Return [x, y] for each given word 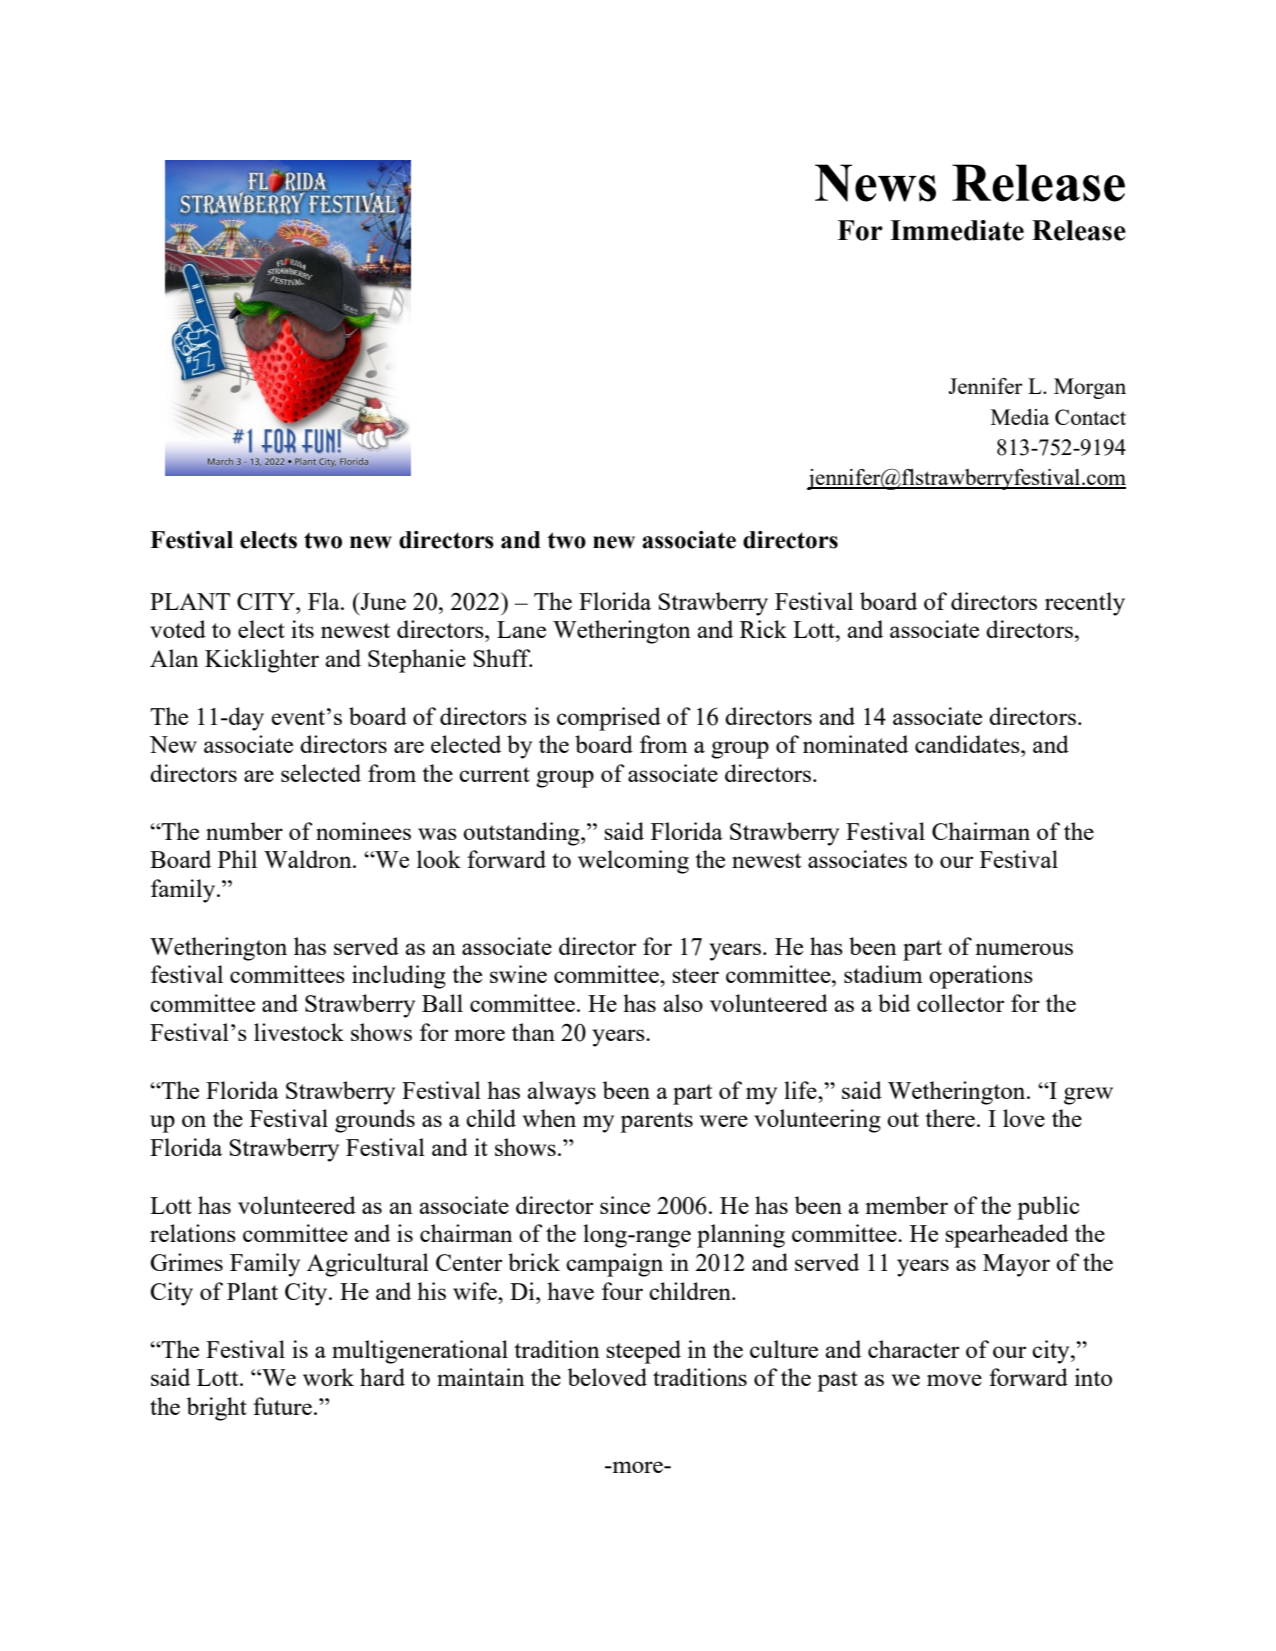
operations [981, 977]
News [875, 183]
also [683, 1003]
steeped [643, 1352]
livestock [299, 1032]
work [328, 1377]
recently [1085, 604]
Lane [521, 629]
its [302, 629]
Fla [325, 601]
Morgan [1090, 388]
